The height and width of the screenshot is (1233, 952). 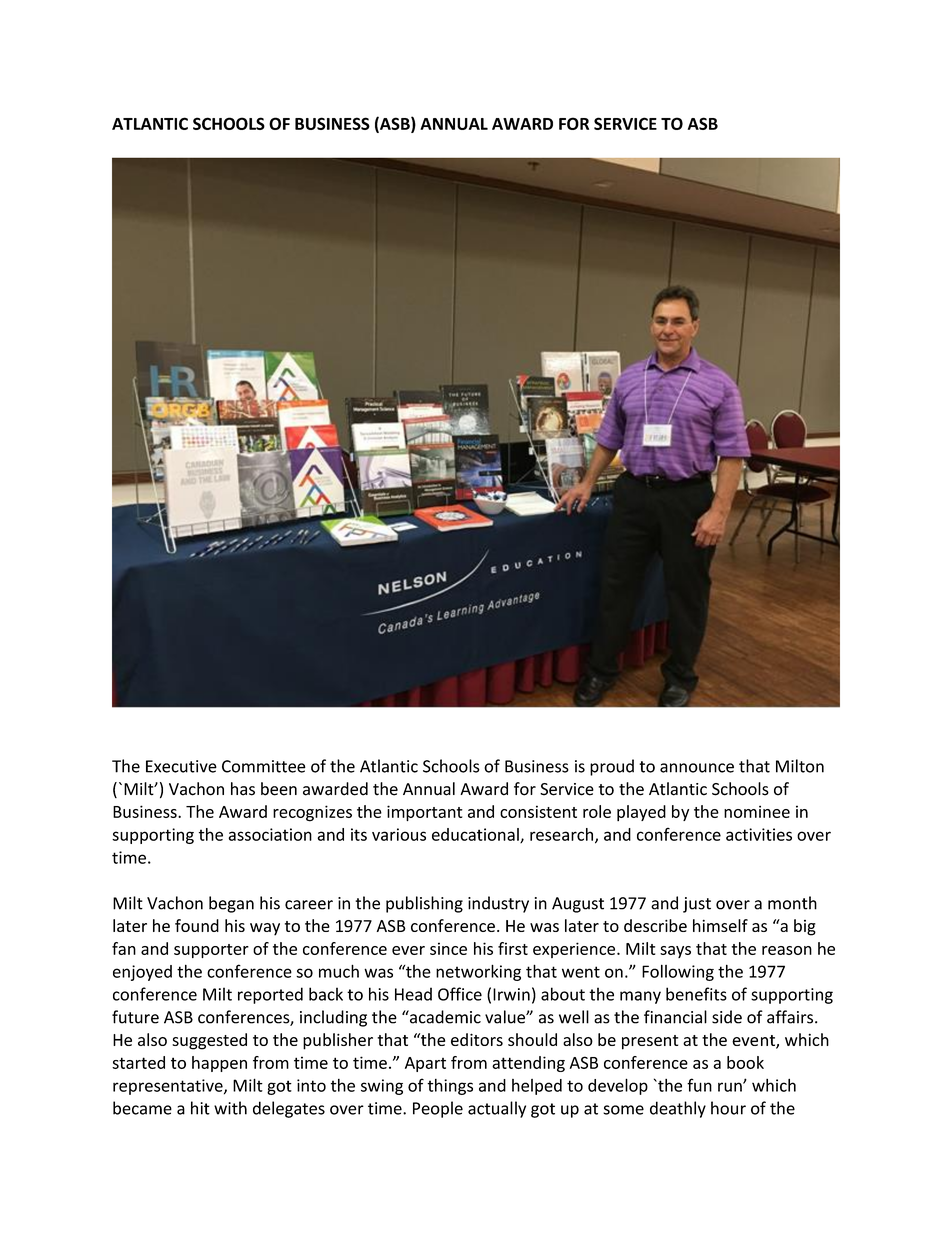 What do you see at coordinates (181, 766) in the screenshot?
I see `Executive` at bounding box center [181, 766].
